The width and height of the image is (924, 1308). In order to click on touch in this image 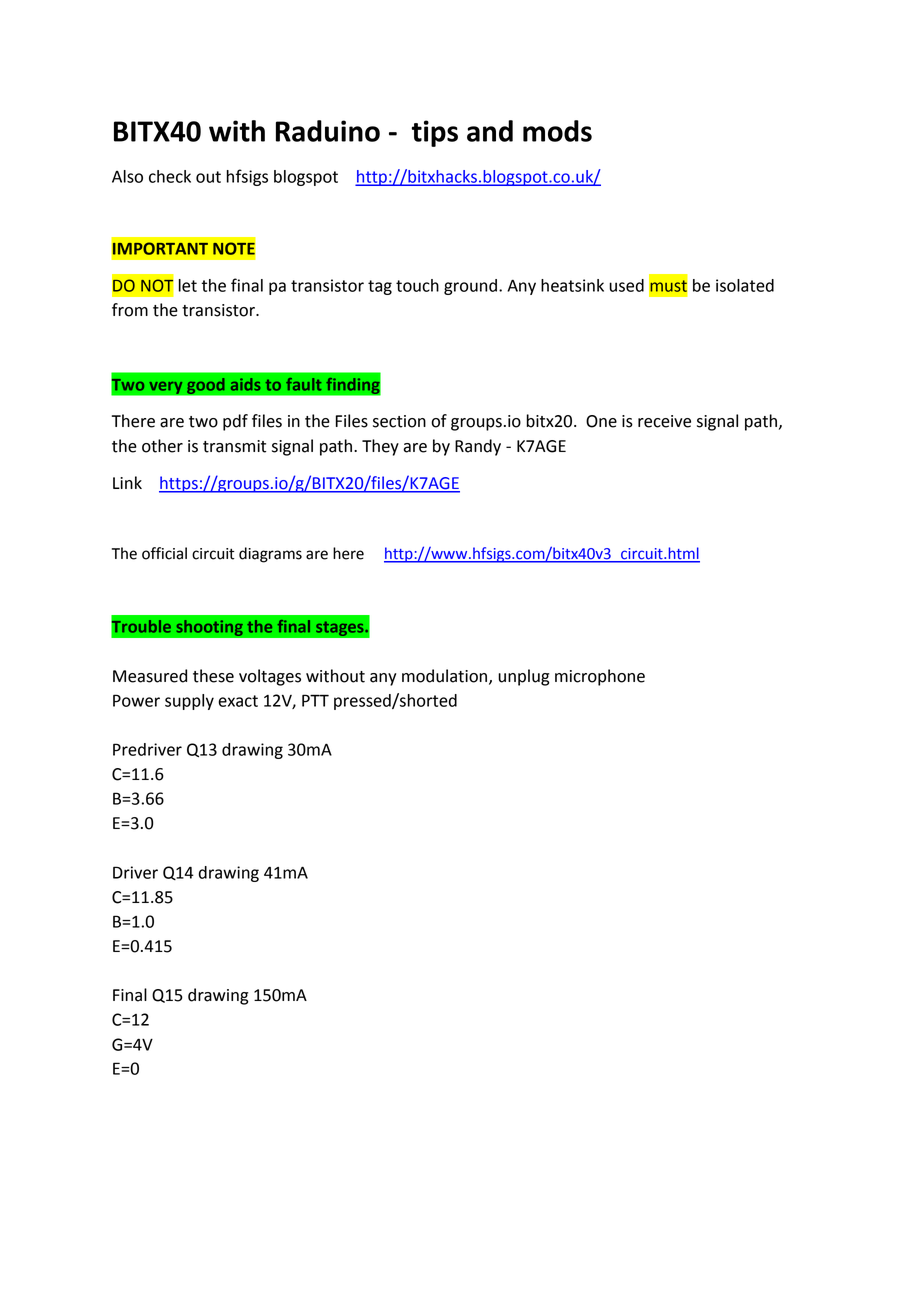, I will do `click(417, 285)`.
